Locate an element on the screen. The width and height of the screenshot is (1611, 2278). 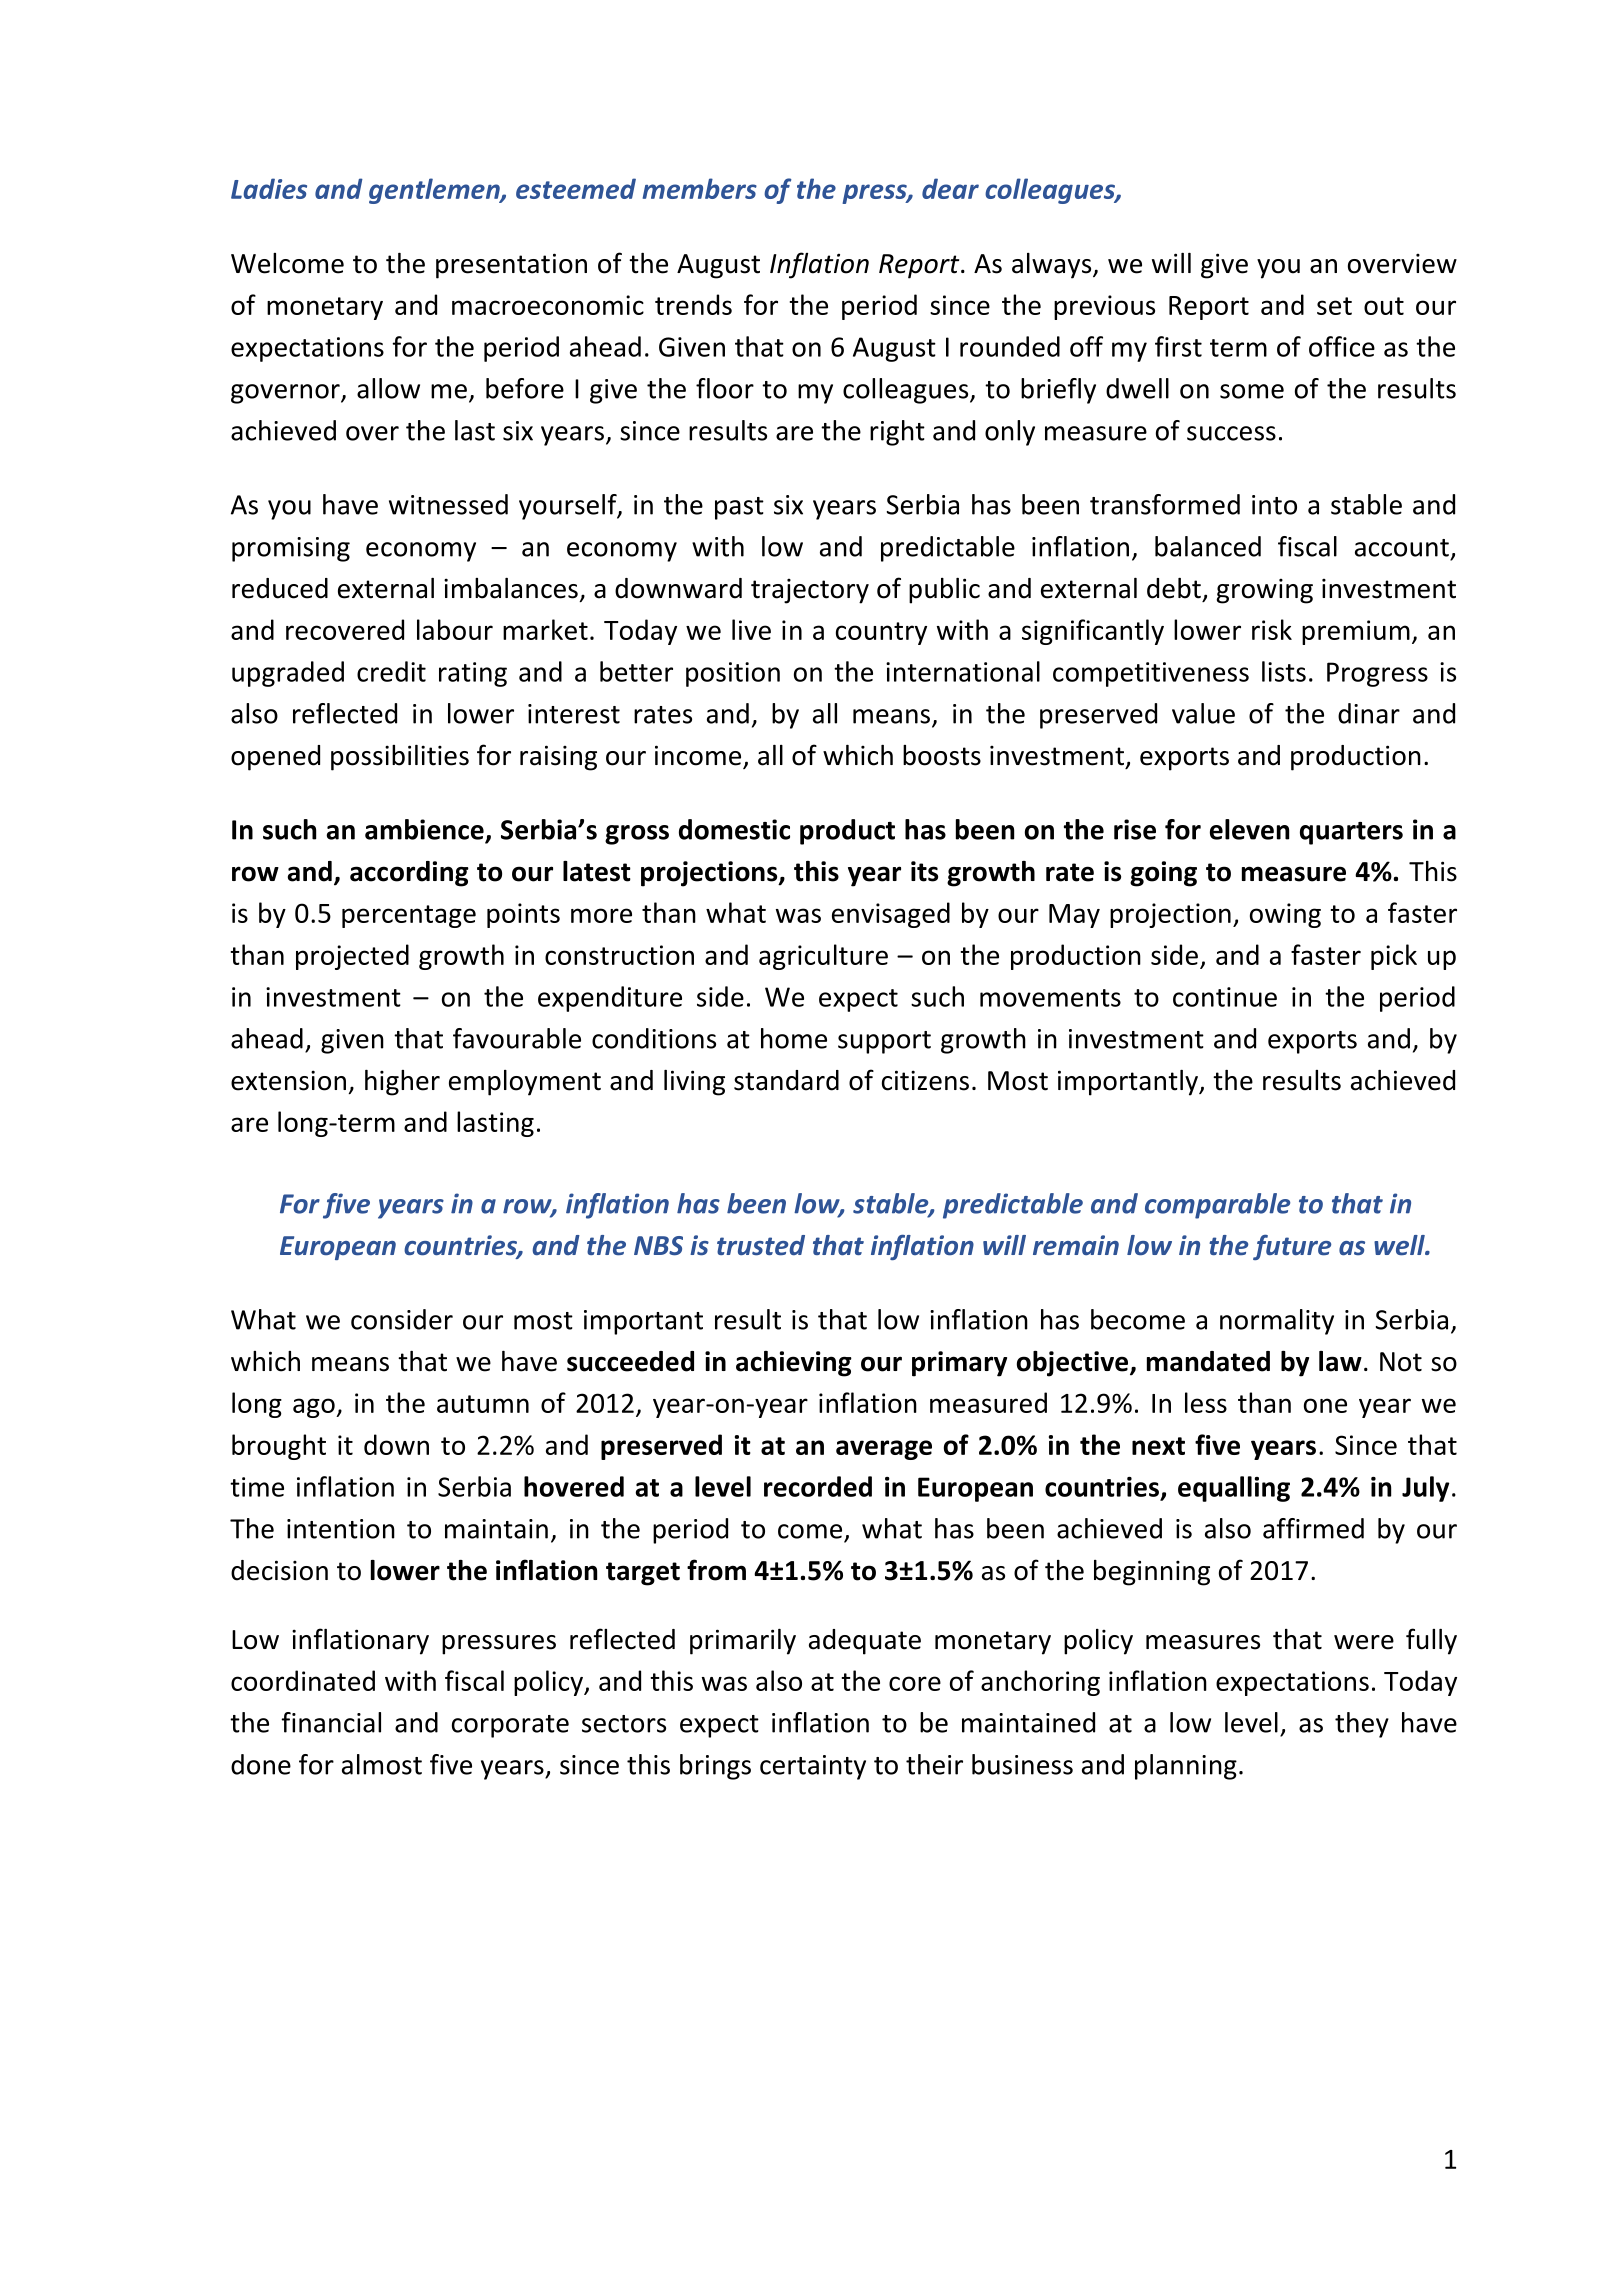
projected is located at coordinates (352, 957).
